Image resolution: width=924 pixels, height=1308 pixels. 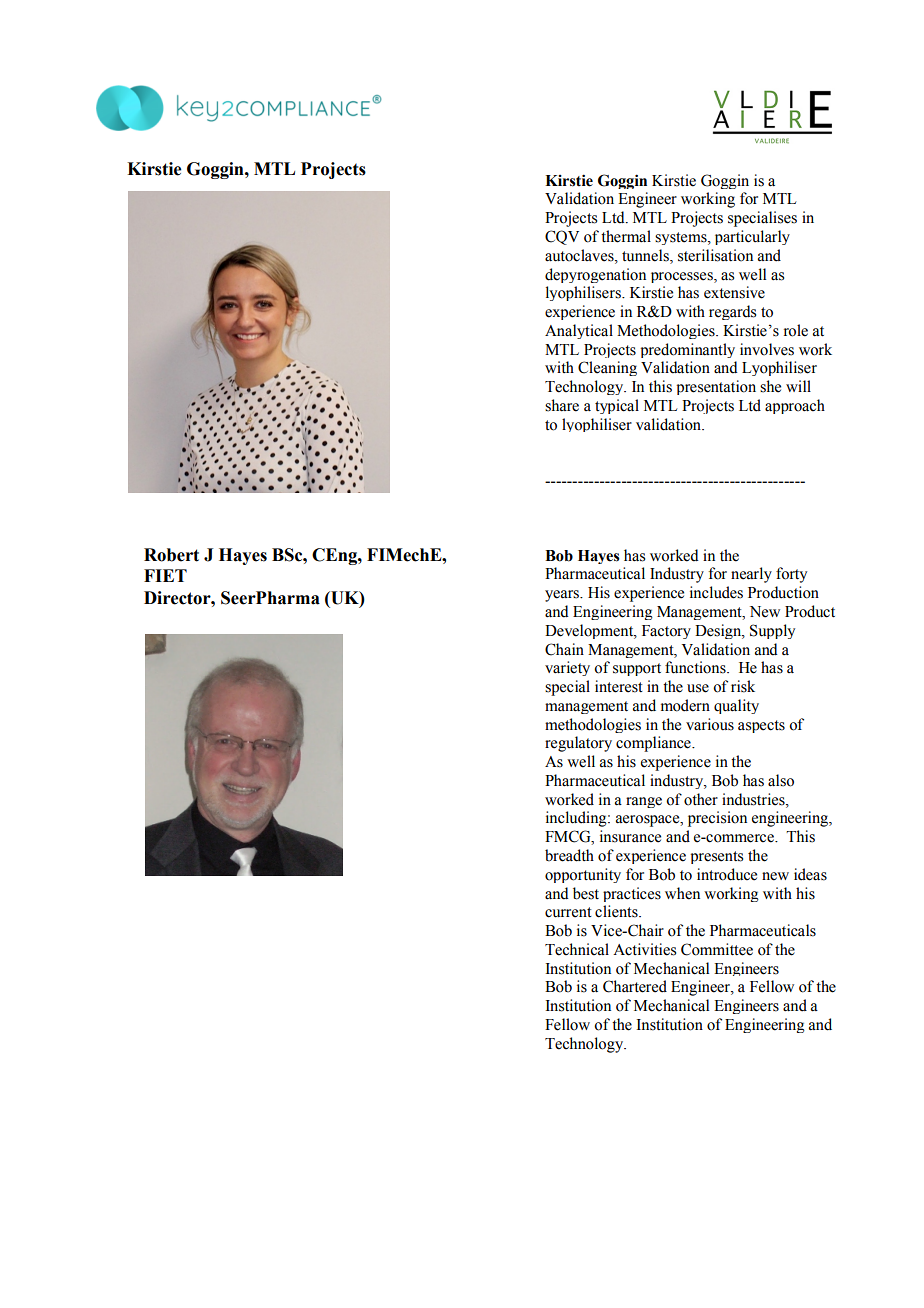 I want to click on approach, so click(x=795, y=406).
